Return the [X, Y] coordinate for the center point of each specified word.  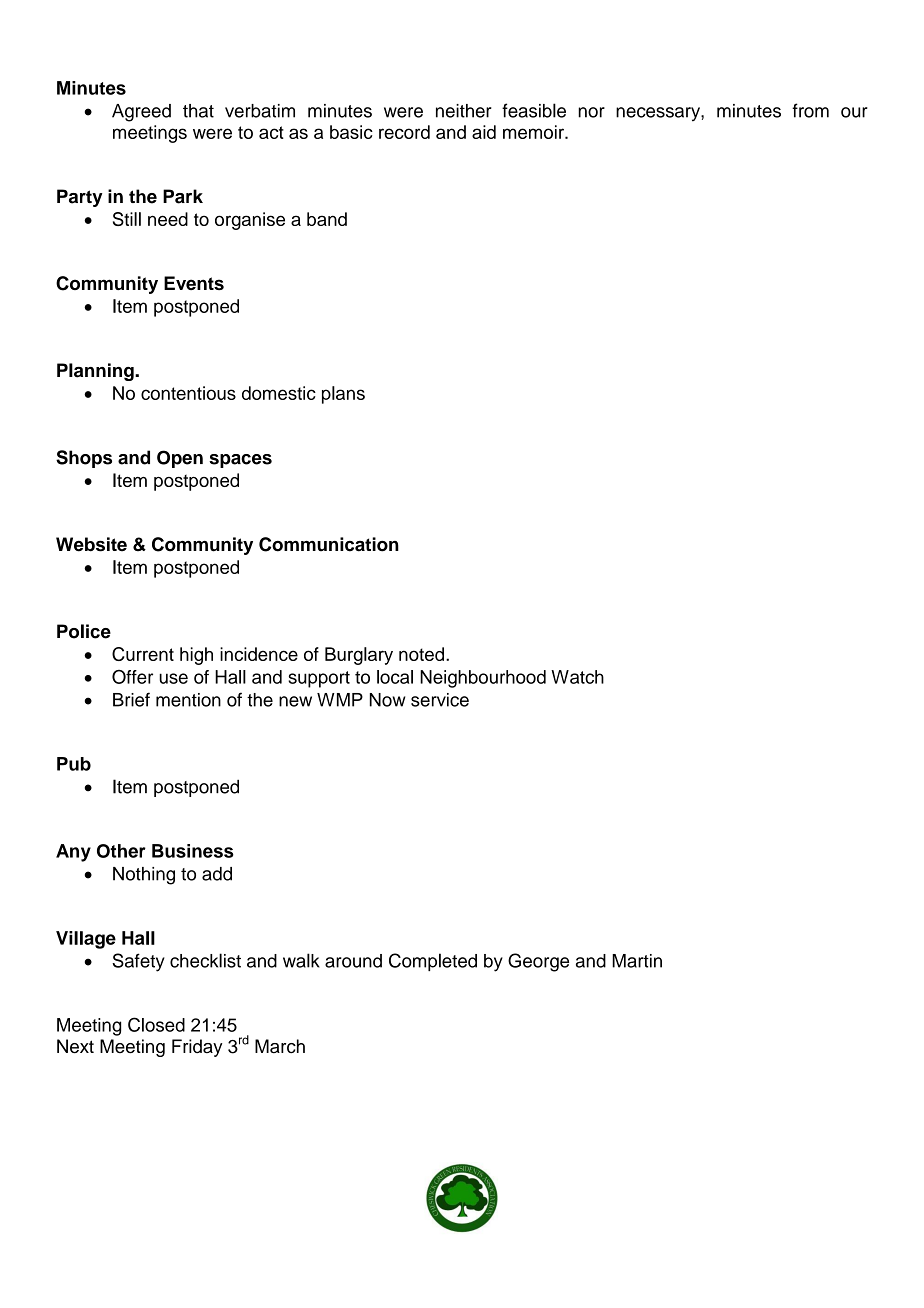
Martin [637, 961]
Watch [577, 677]
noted [421, 654]
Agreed [141, 113]
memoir [534, 132]
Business [193, 851]
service [440, 700]
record [404, 132]
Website [91, 544]
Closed [156, 1024]
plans [343, 395]
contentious [188, 393]
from [810, 110]
